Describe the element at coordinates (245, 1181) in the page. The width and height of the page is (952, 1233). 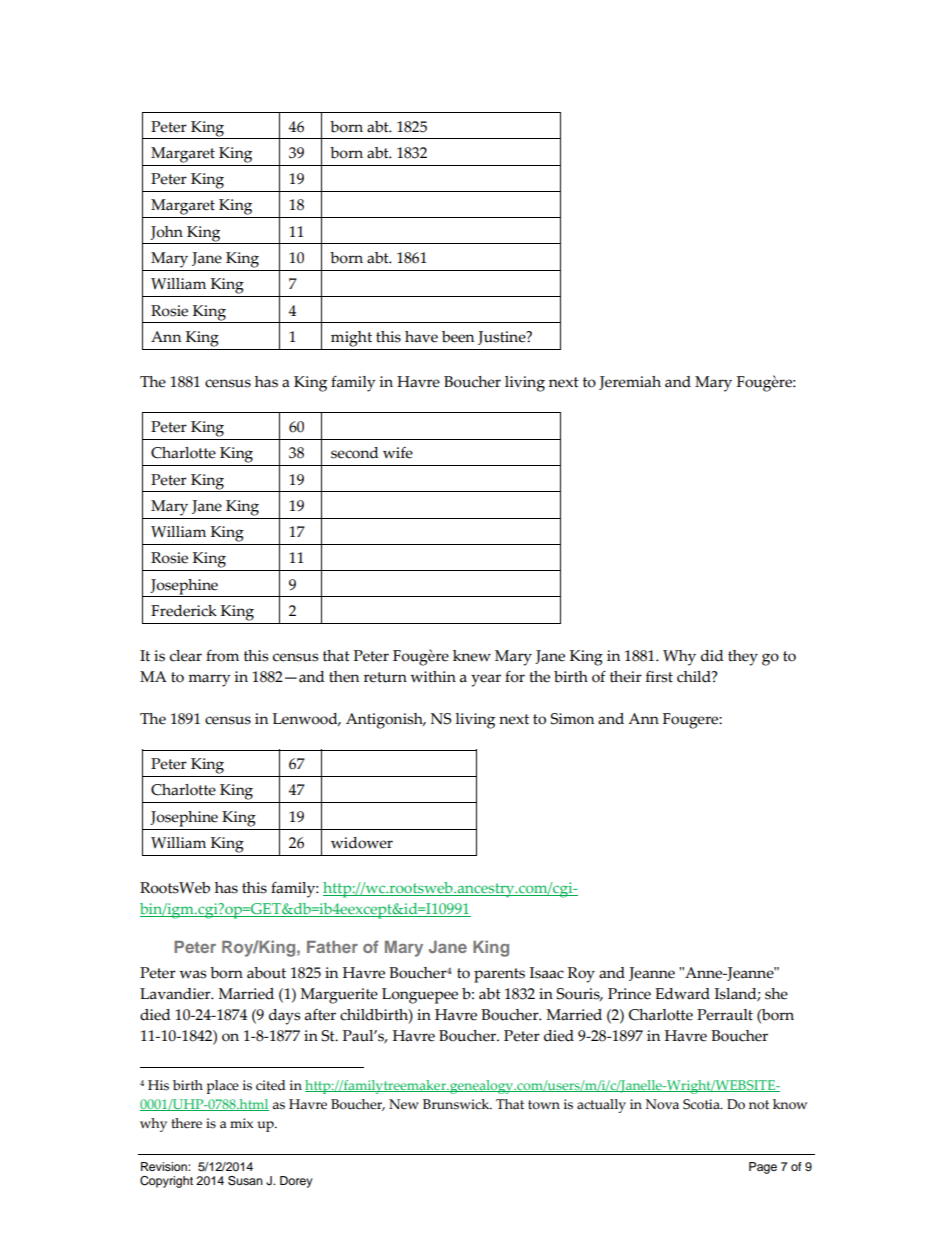
I see `Susan` at that location.
